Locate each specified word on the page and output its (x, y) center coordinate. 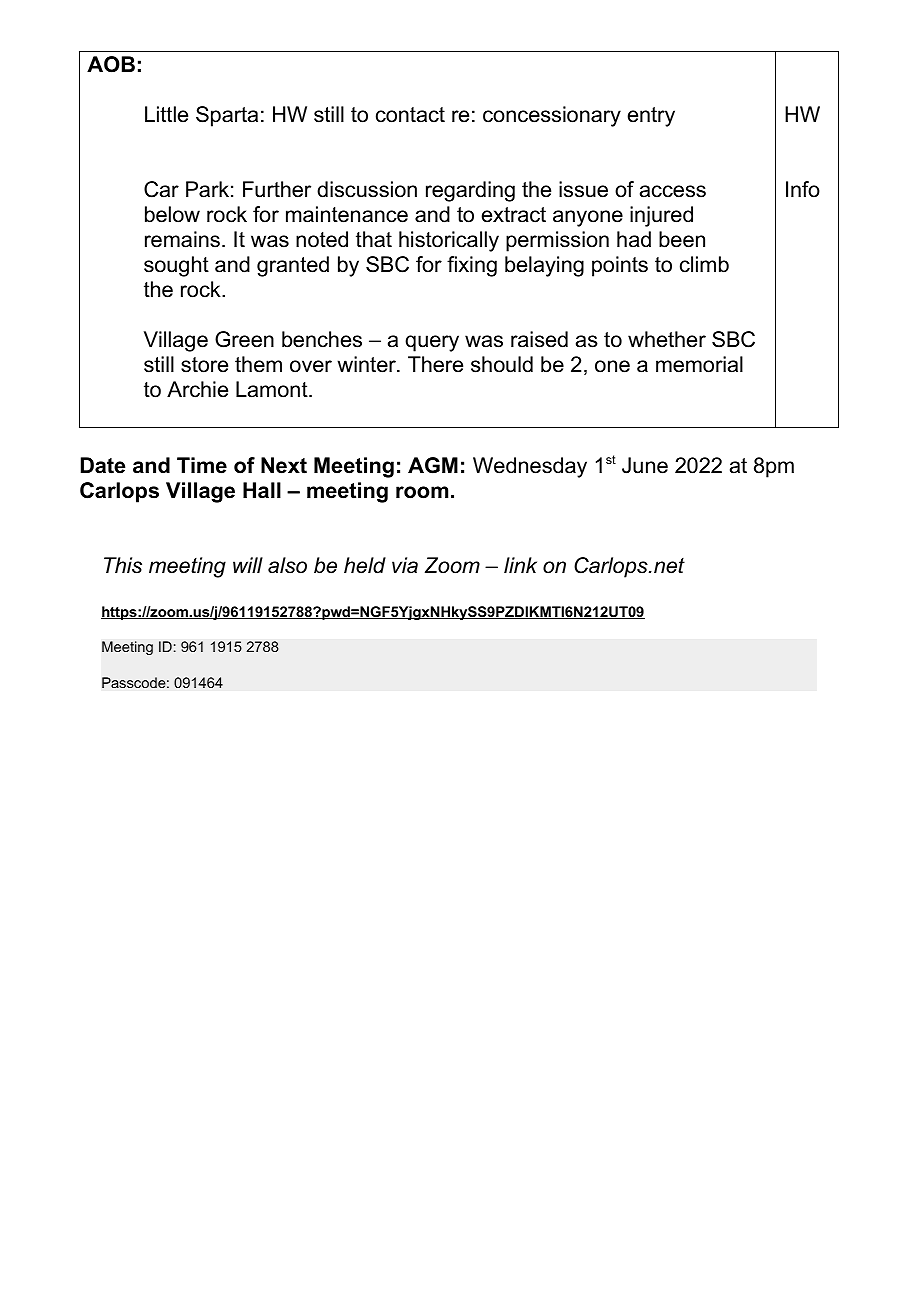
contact (410, 115)
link (520, 565)
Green (244, 339)
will (248, 565)
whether (667, 339)
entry (651, 117)
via (405, 565)
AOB (111, 64)
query (432, 343)
